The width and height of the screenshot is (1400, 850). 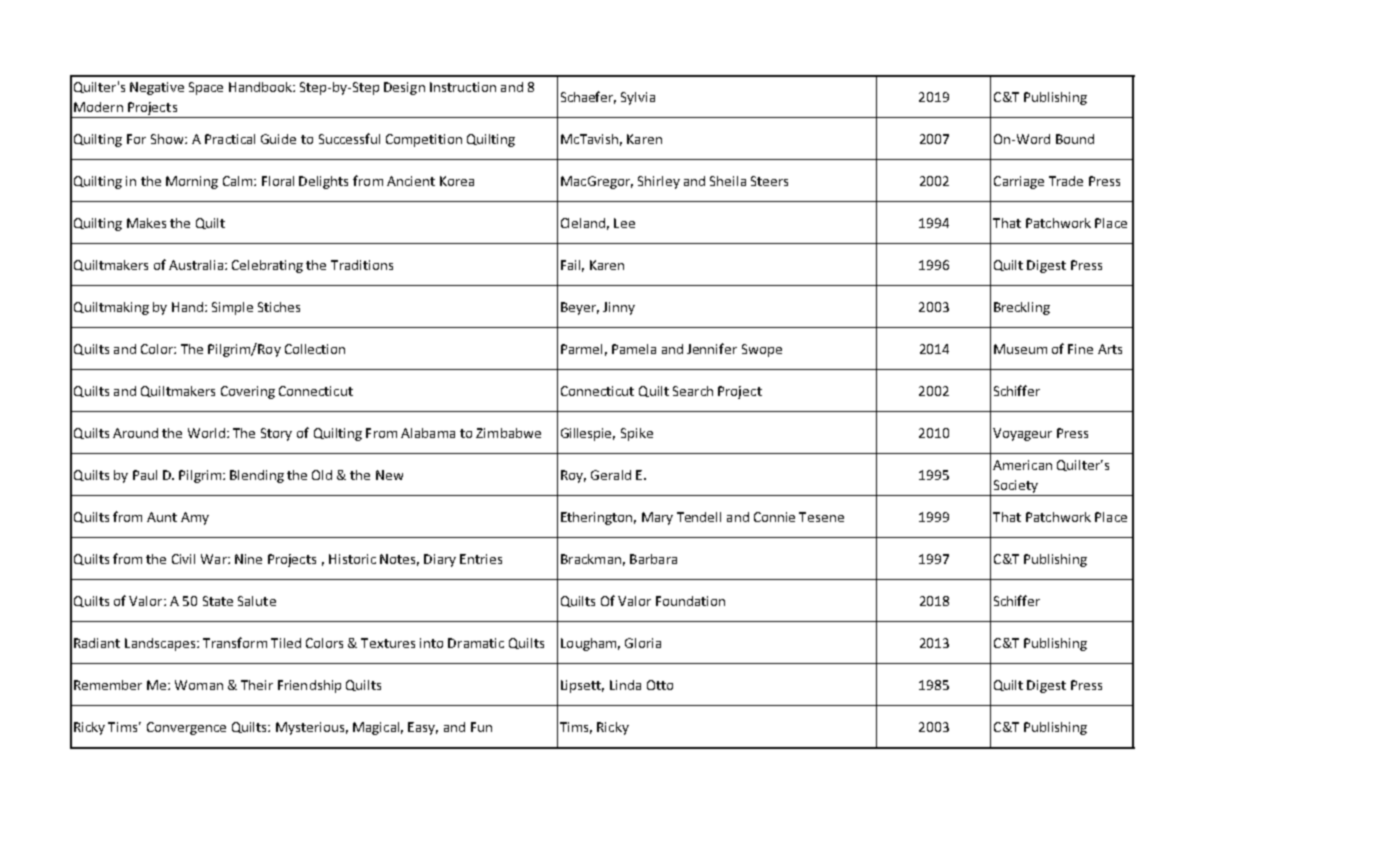 What do you see at coordinates (588, 97) in the screenshot?
I see `Schaefer` at bounding box center [588, 97].
